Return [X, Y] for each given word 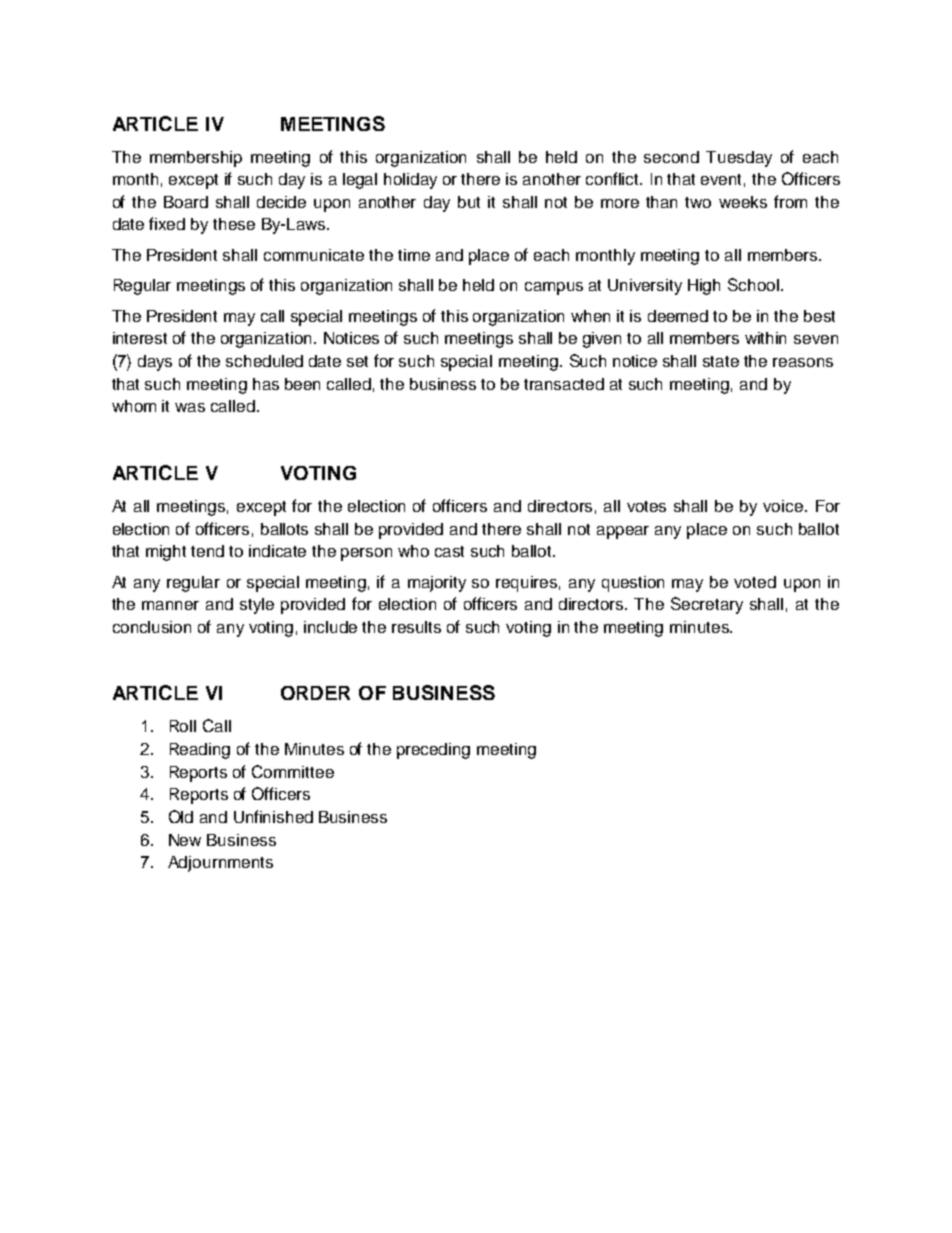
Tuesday [739, 159]
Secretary [707, 605]
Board [186, 202]
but [469, 202]
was [190, 407]
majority [437, 584]
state [721, 361]
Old [181, 816]
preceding [433, 751]
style [257, 606]
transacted [564, 384]
